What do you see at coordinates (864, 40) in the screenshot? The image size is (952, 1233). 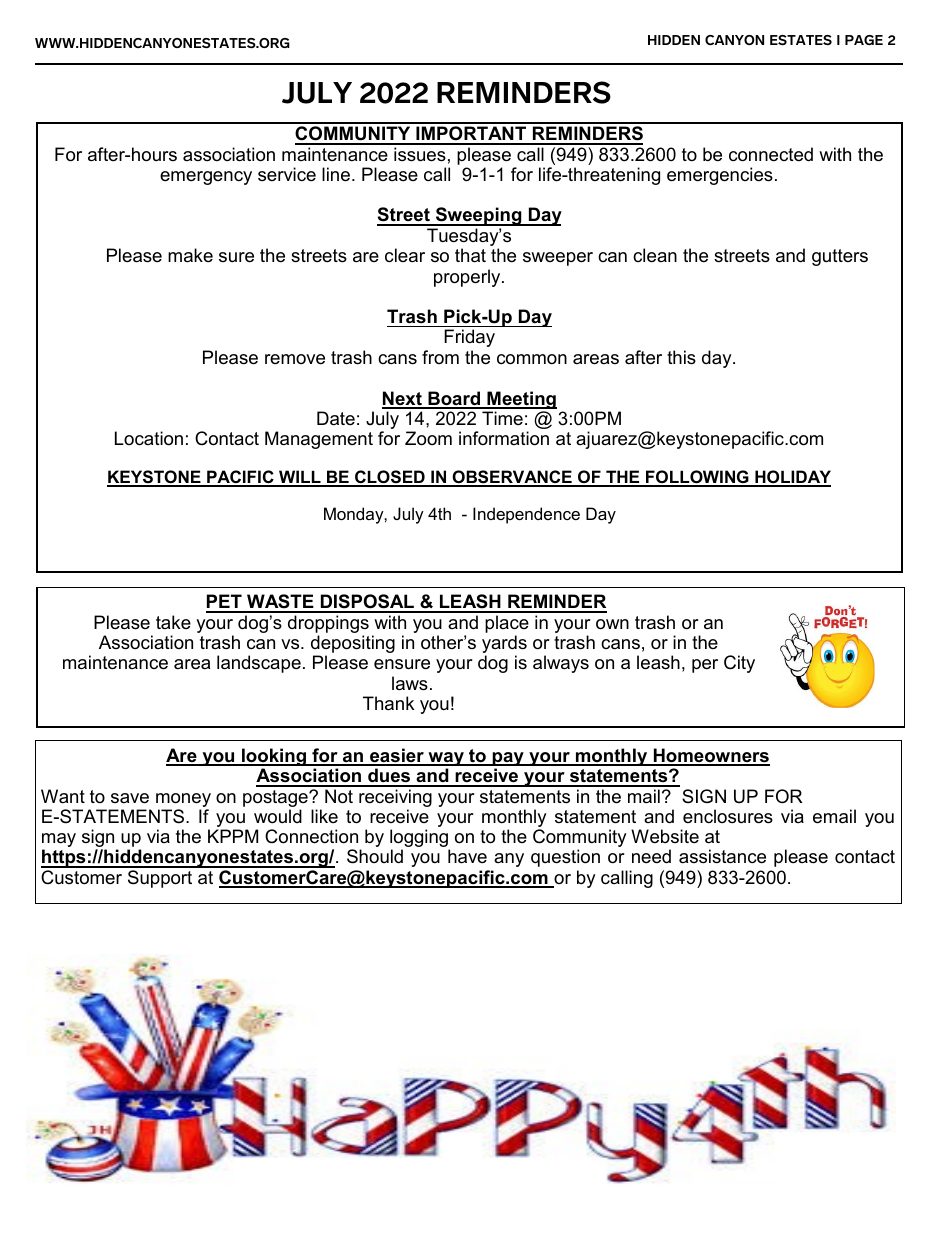 I see `PAGE` at bounding box center [864, 40].
